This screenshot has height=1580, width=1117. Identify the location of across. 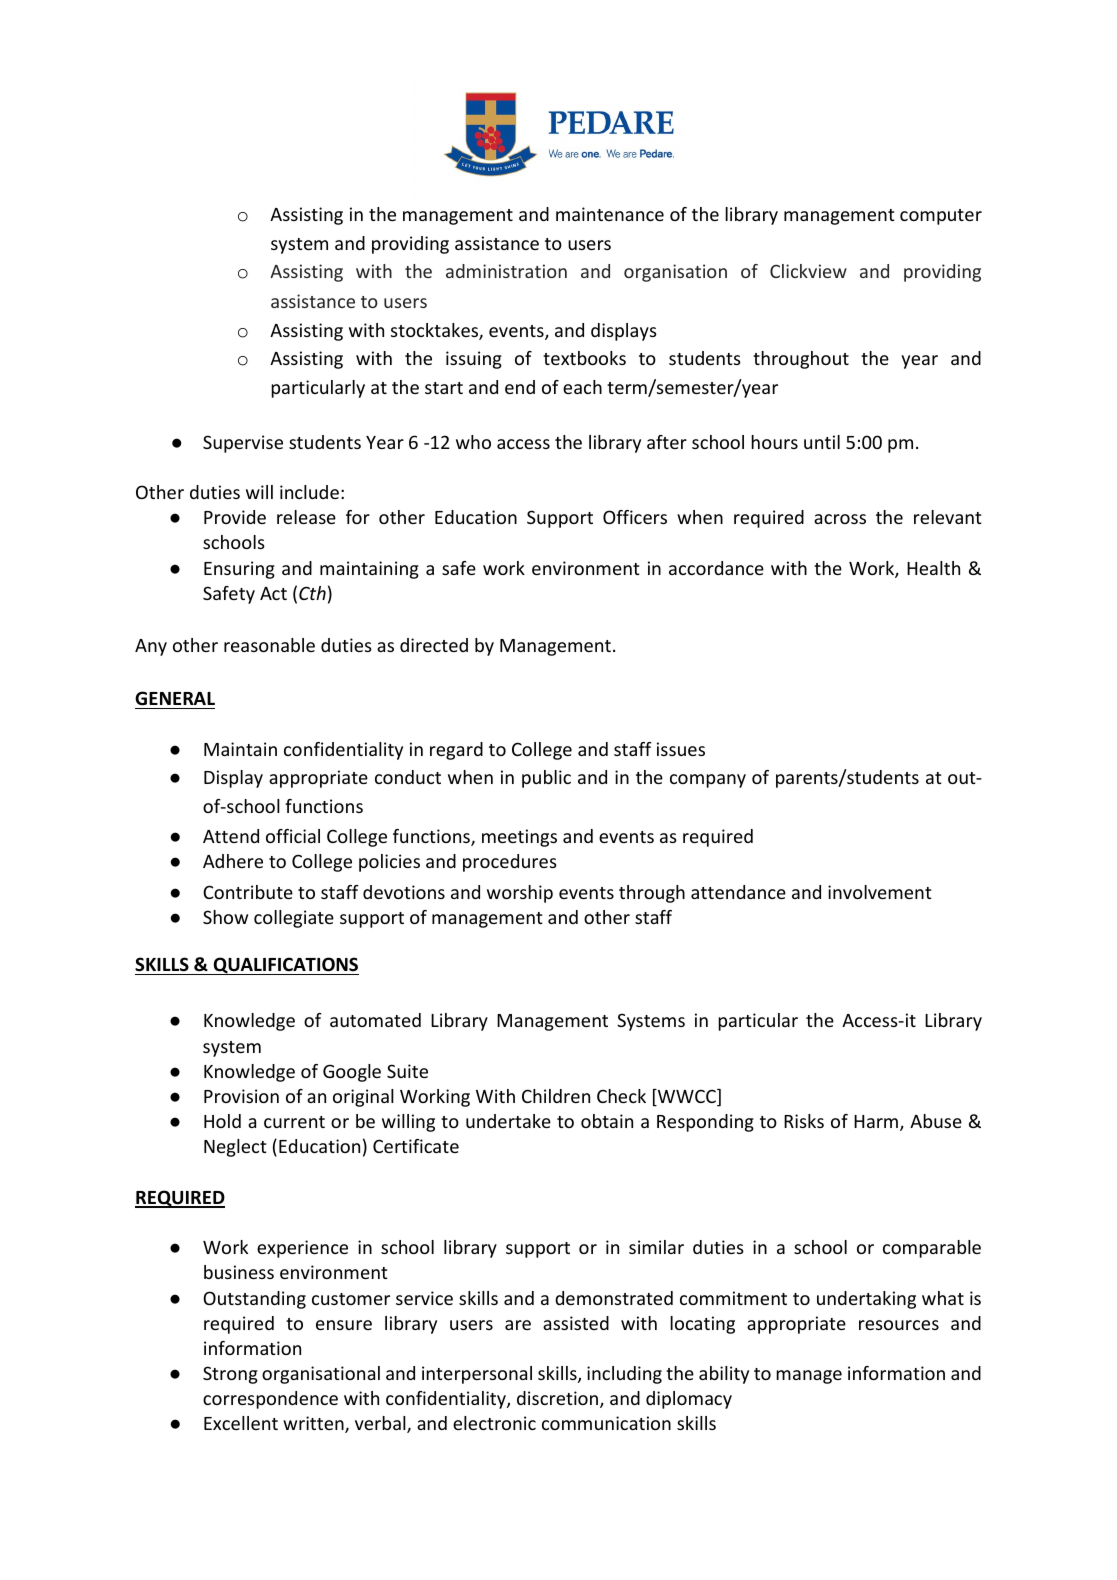
(840, 519).
